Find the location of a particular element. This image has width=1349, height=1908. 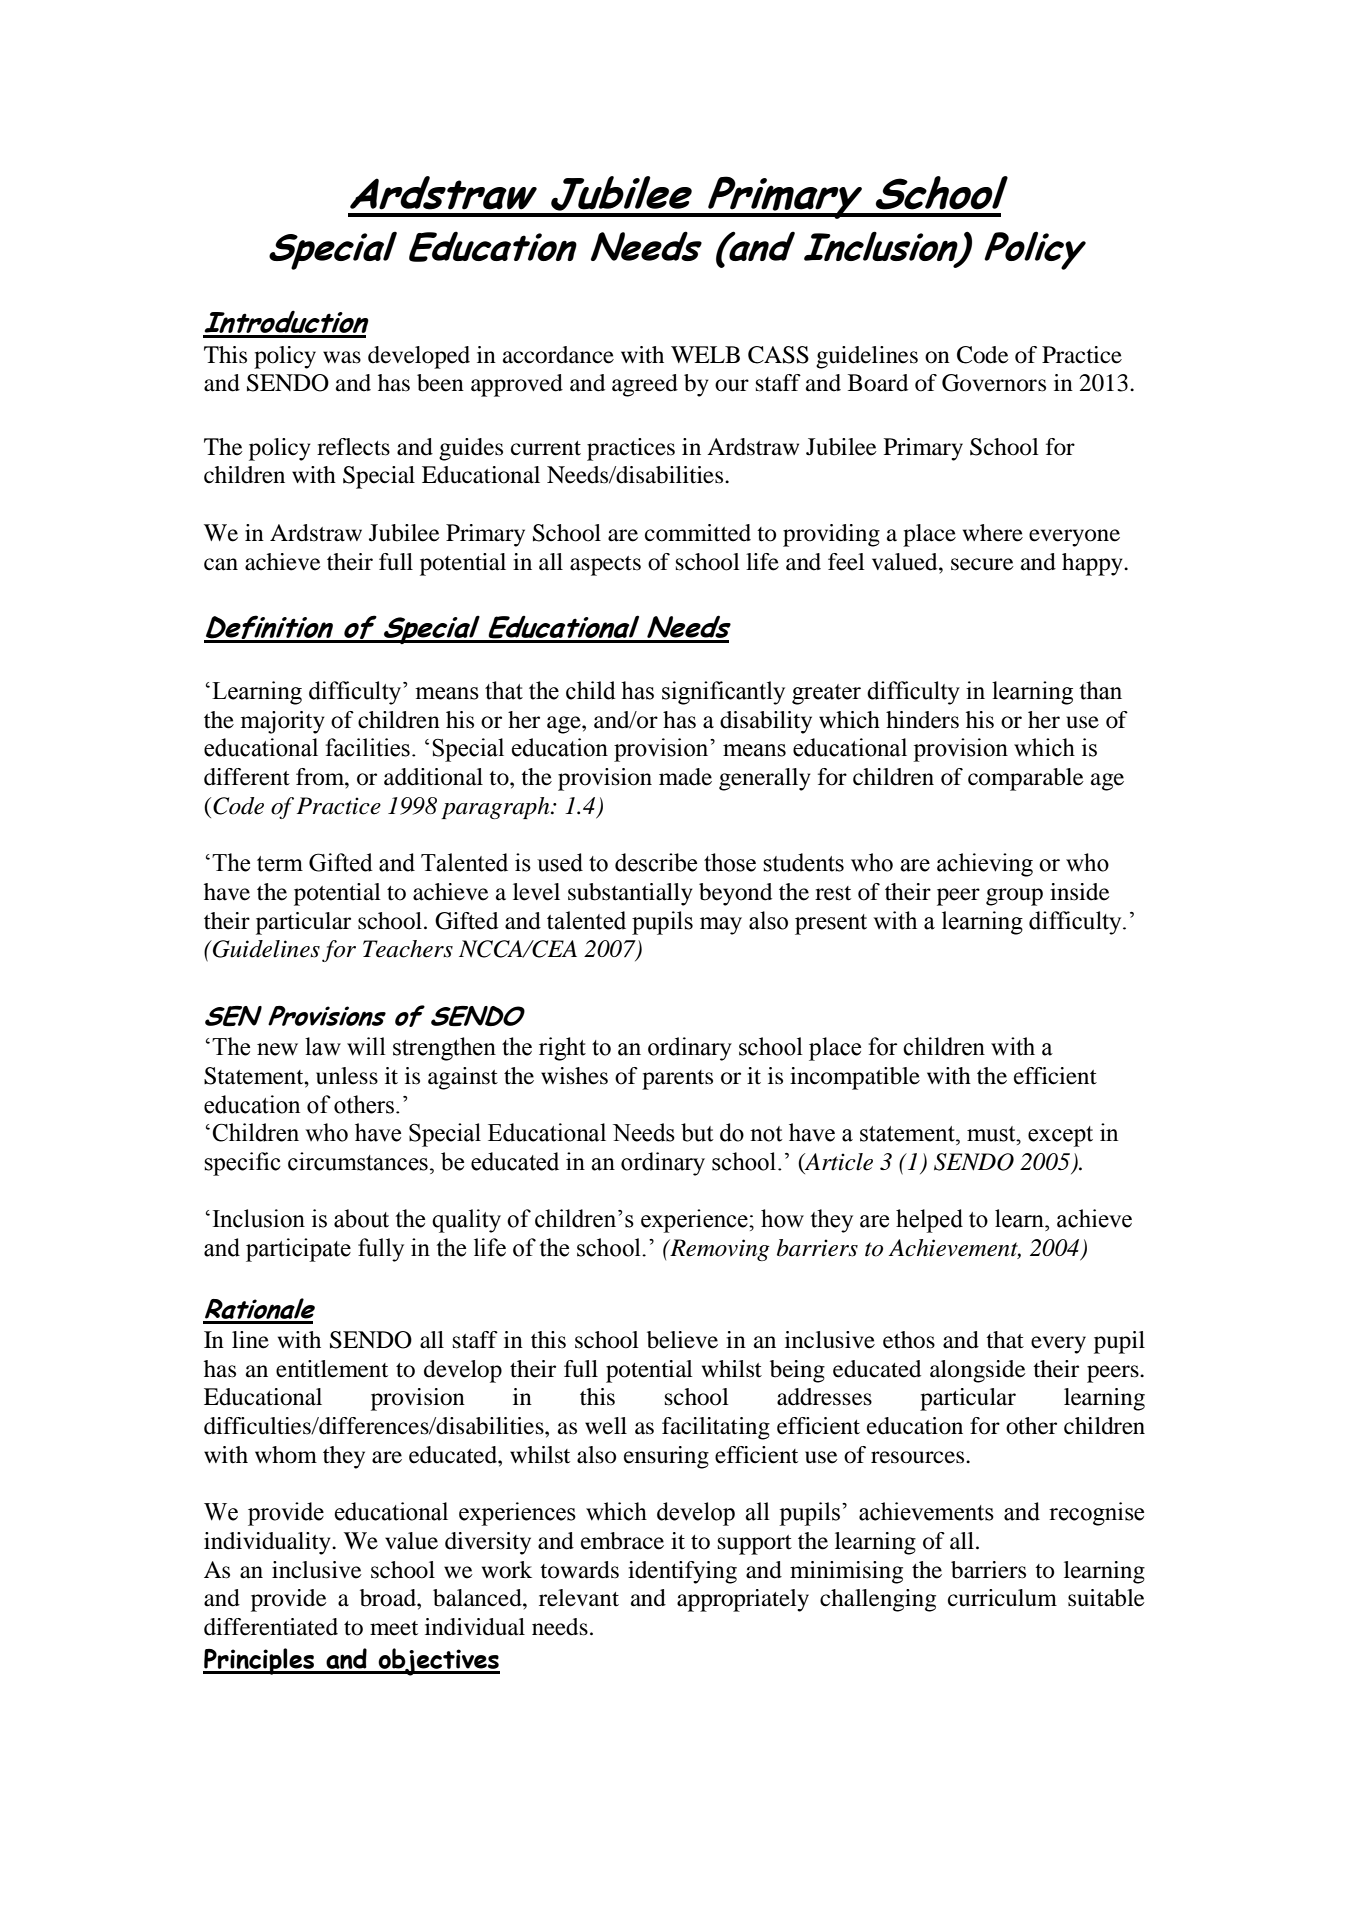

Governors is located at coordinates (994, 383).
